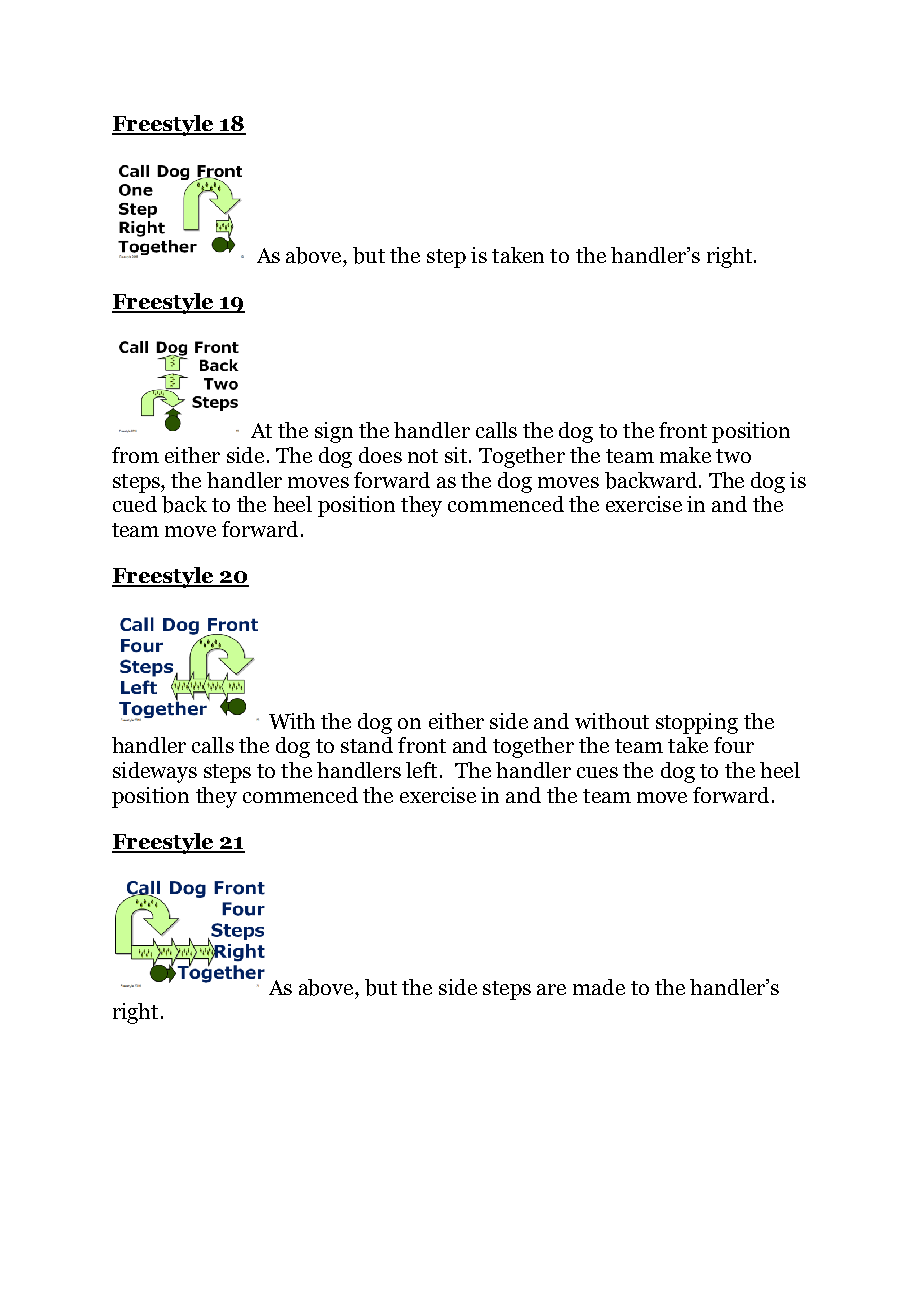 Image resolution: width=924 pixels, height=1307 pixels. What do you see at coordinates (423, 456) in the page?
I see `not` at bounding box center [423, 456].
